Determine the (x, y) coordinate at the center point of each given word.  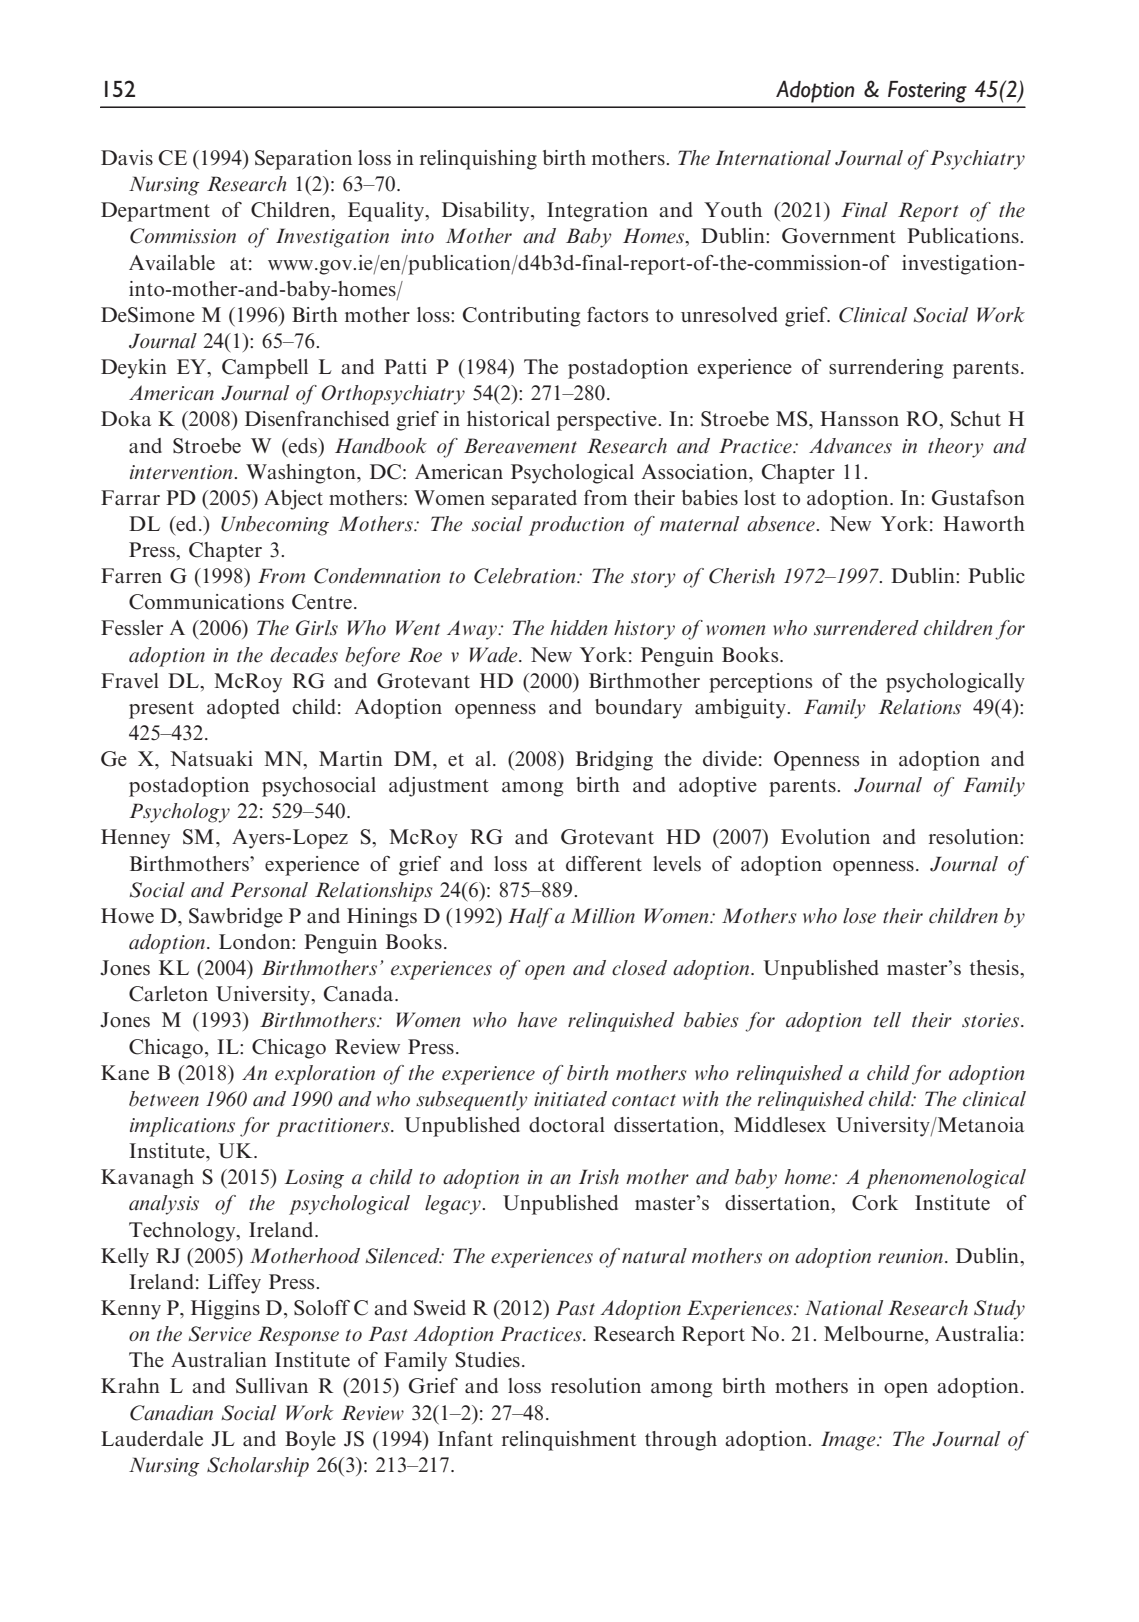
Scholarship (258, 1467)
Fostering (927, 92)
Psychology (179, 813)
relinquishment (569, 1441)
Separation (303, 160)
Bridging (614, 761)
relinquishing (478, 160)
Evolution (825, 836)
